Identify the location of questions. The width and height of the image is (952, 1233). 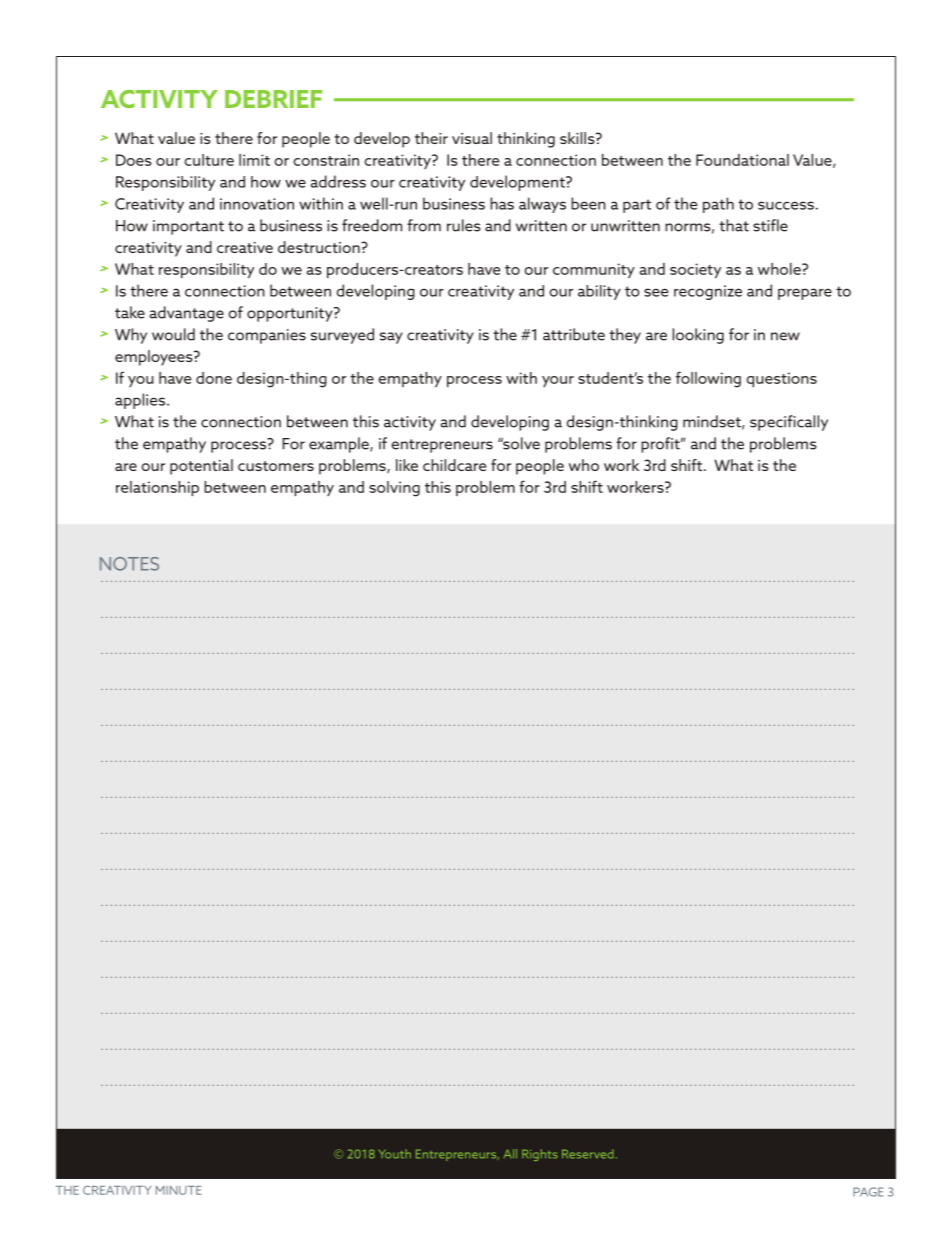
(782, 379).
